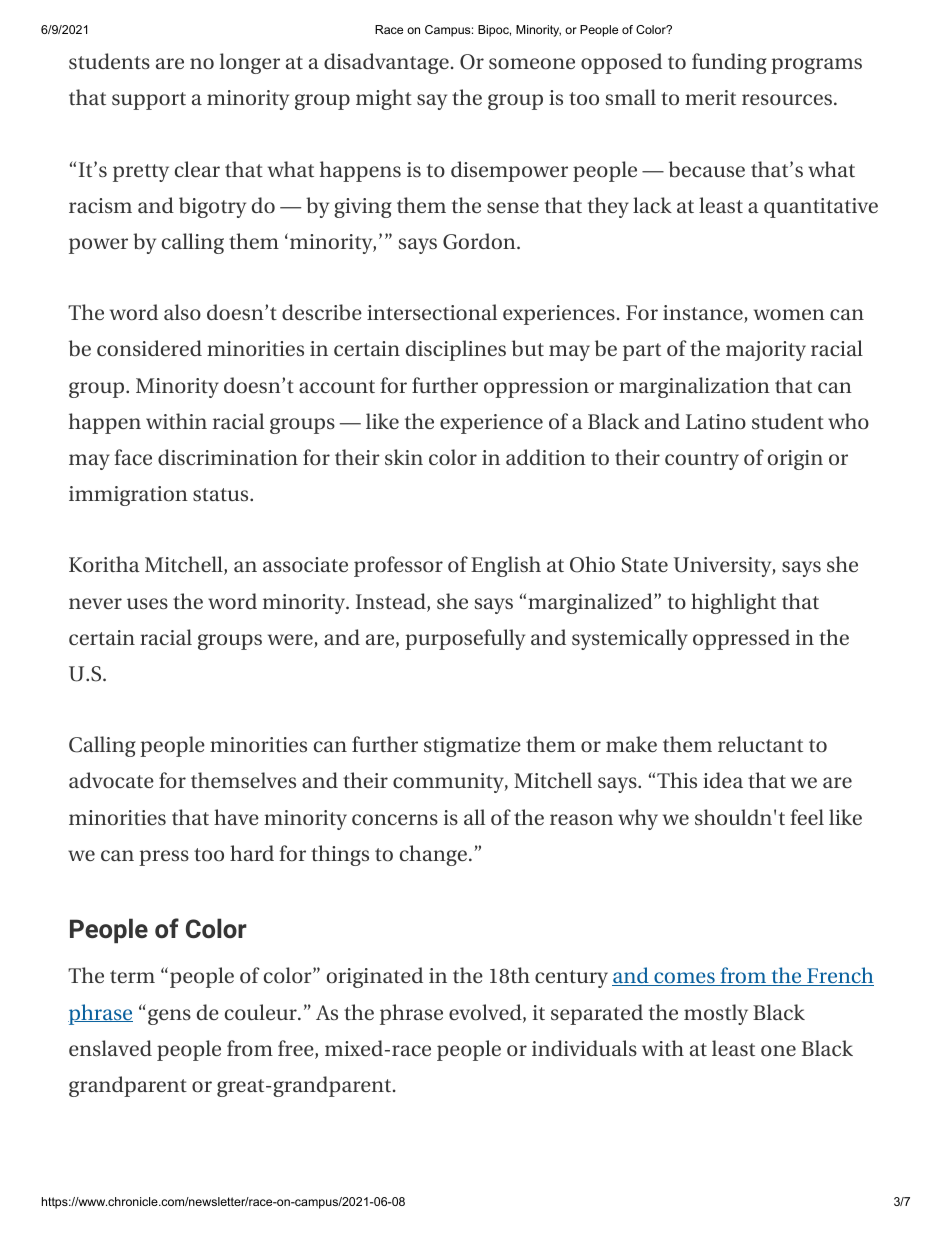 Image resolution: width=952 pixels, height=1233 pixels. What do you see at coordinates (485, 1012) in the image?
I see `evolved` at bounding box center [485, 1012].
